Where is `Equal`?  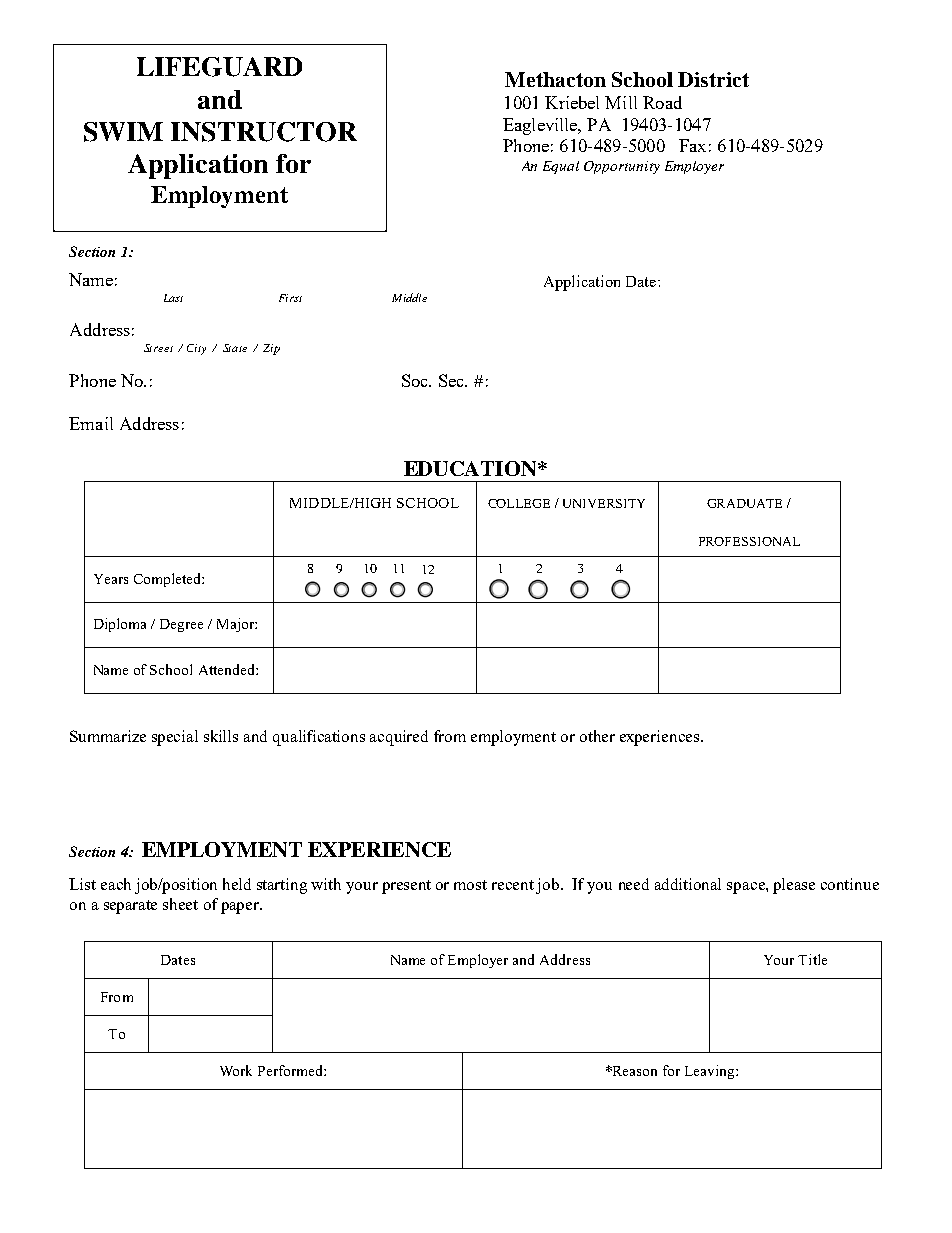
Equal is located at coordinates (561, 167).
